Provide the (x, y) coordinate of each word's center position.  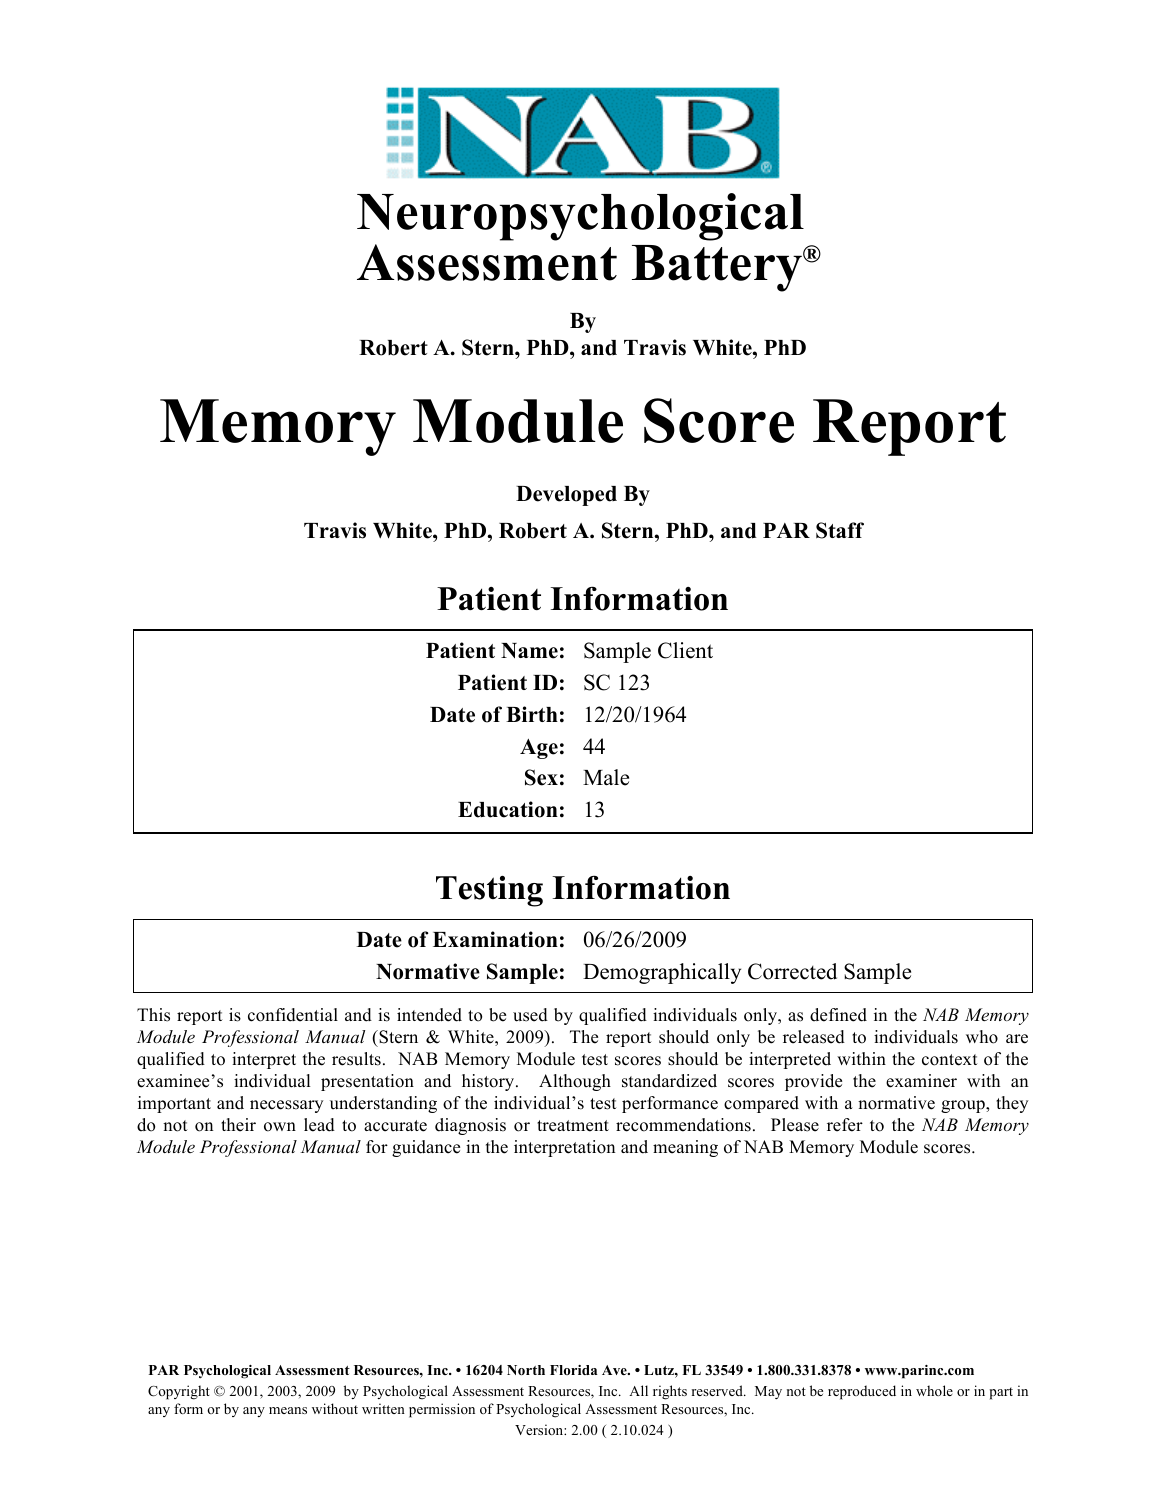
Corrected (792, 971)
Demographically (662, 973)
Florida (574, 1370)
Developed (566, 496)
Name (529, 651)
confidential (293, 1015)
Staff (840, 530)
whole (934, 1390)
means (288, 1410)
